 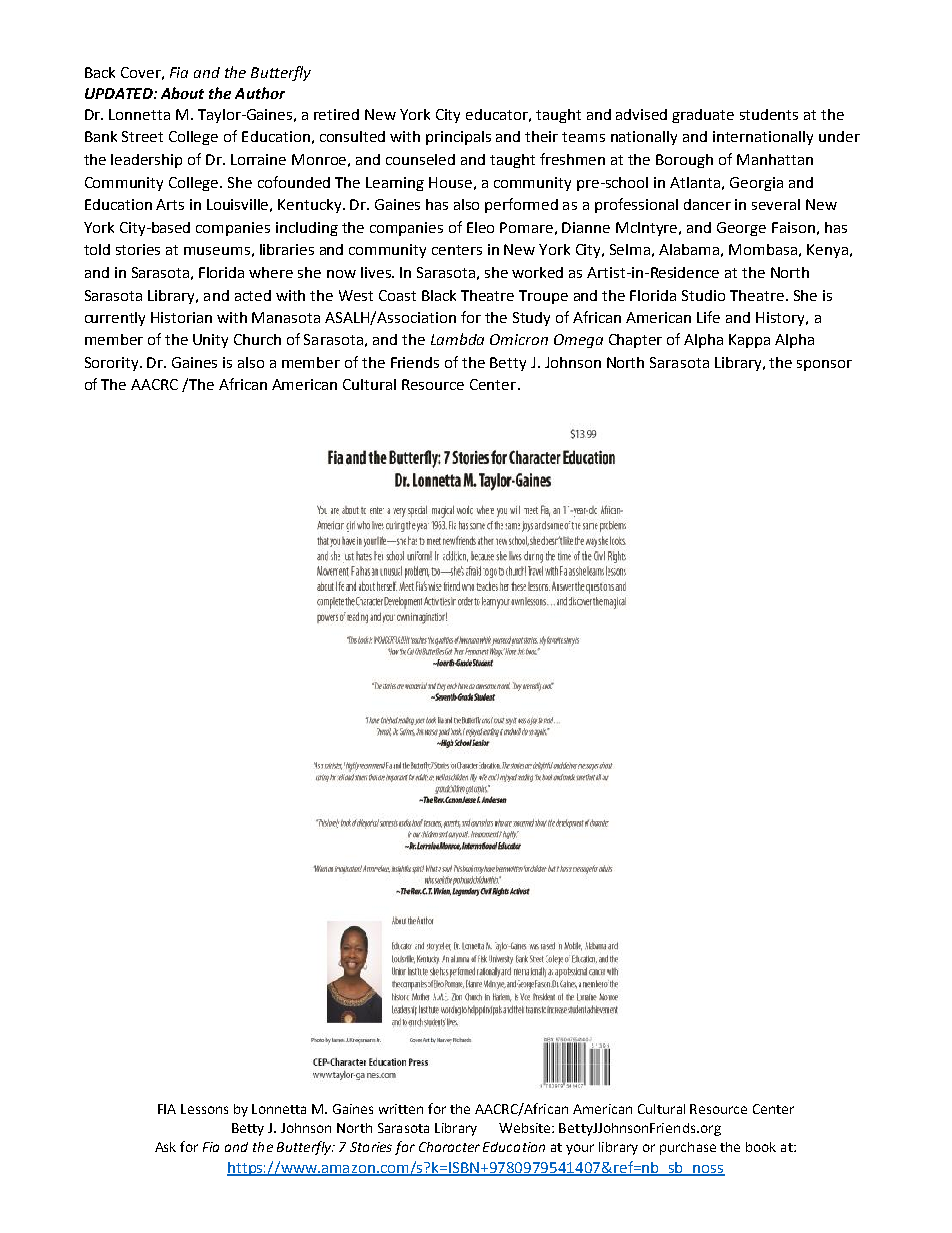 I want to click on Lessons, so click(x=204, y=1109).
